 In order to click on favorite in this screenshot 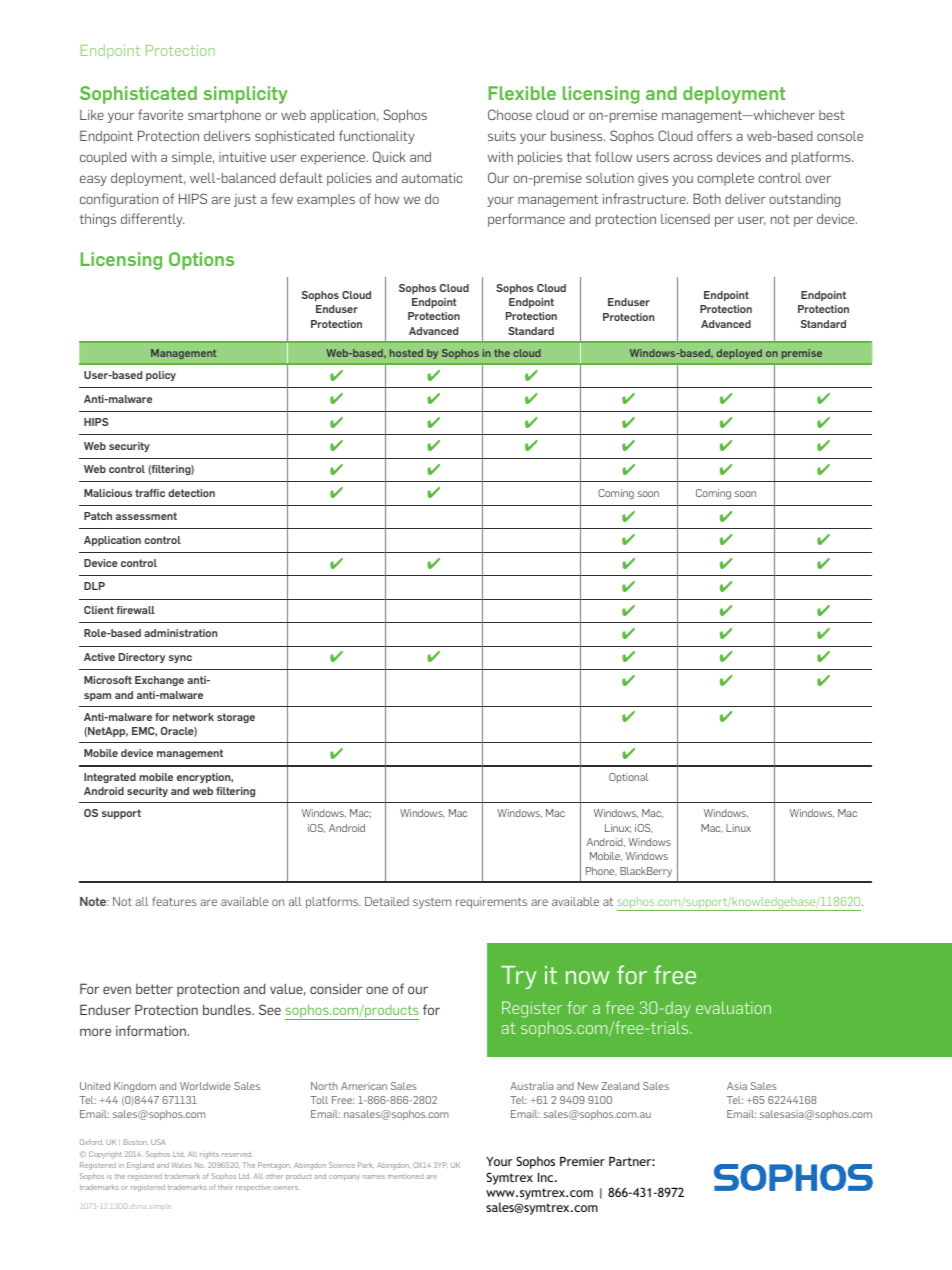, I will do `click(160, 114)`.
